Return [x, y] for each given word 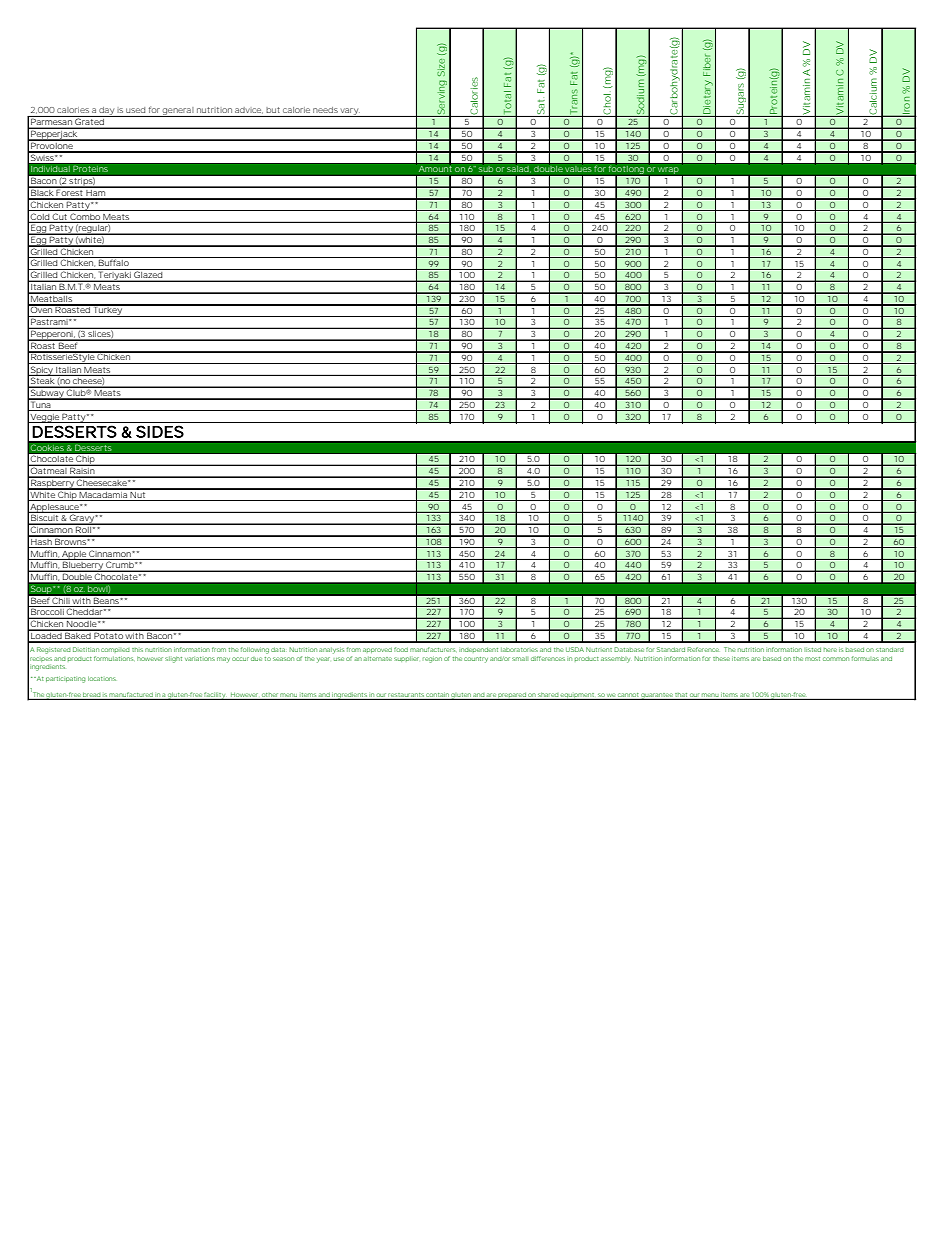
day [106, 112]
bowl [98, 588]
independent [478, 650]
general [178, 112]
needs [325, 110]
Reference [703, 649]
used [135, 110]
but [273, 110]
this [137, 650]
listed [812, 649]
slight [173, 659]
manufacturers [432, 649]
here [830, 650]
